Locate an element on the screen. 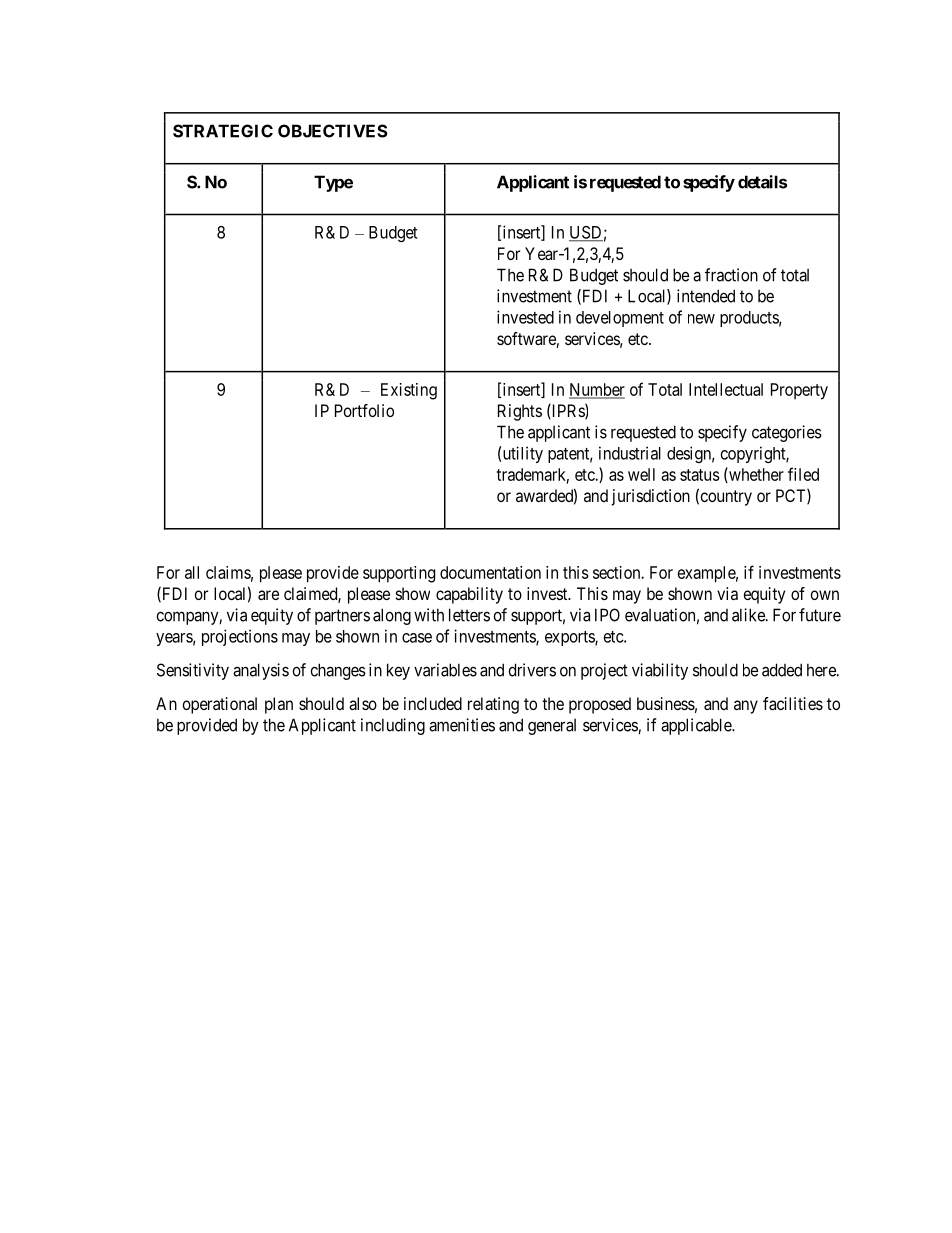 The height and width of the screenshot is (1233, 952). OBJECTIVES is located at coordinates (333, 131).
